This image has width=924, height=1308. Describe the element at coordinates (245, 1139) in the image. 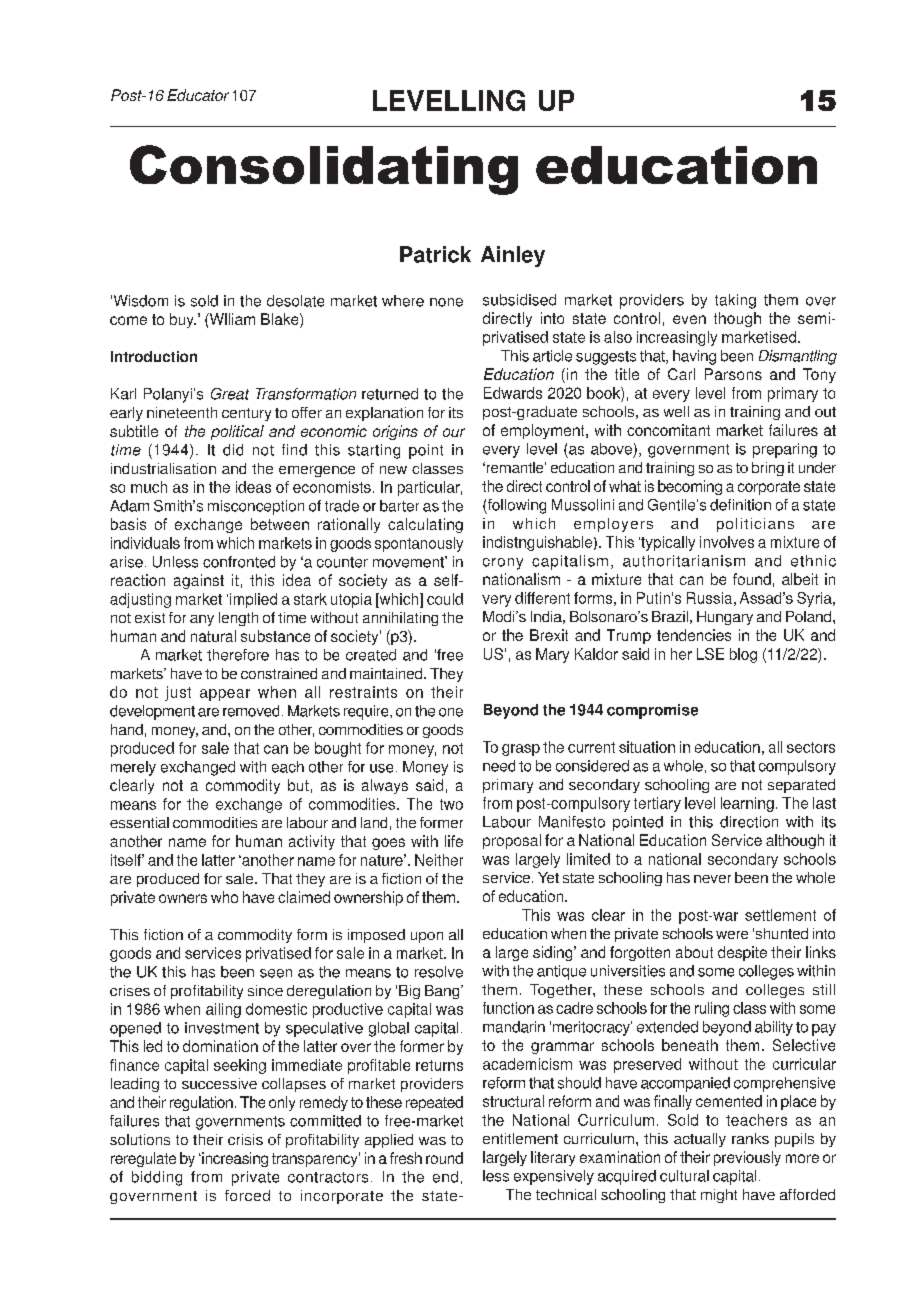

I see `crisis` at that location.
